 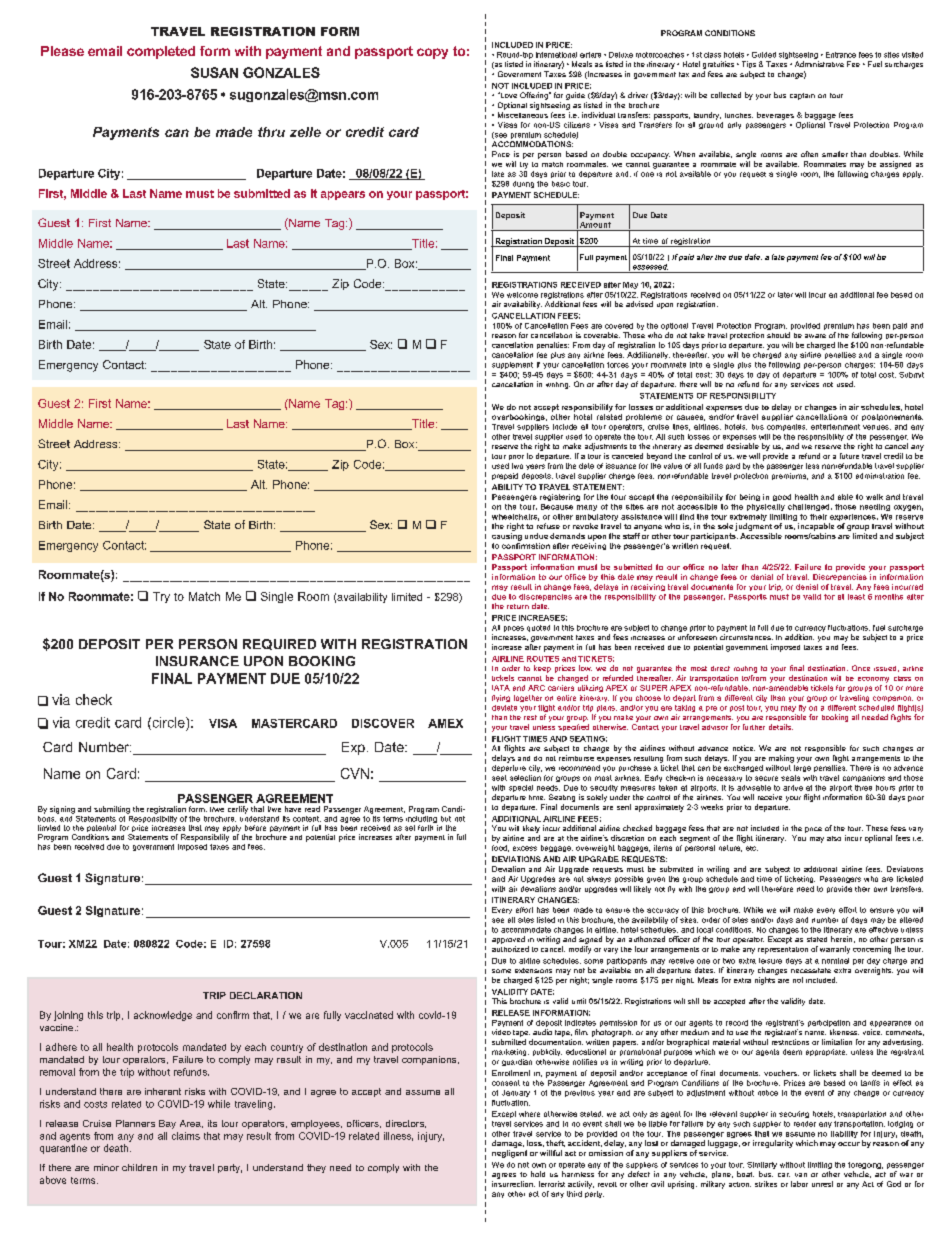 What do you see at coordinates (856, 597) in the document?
I see `least` at bounding box center [856, 597].
